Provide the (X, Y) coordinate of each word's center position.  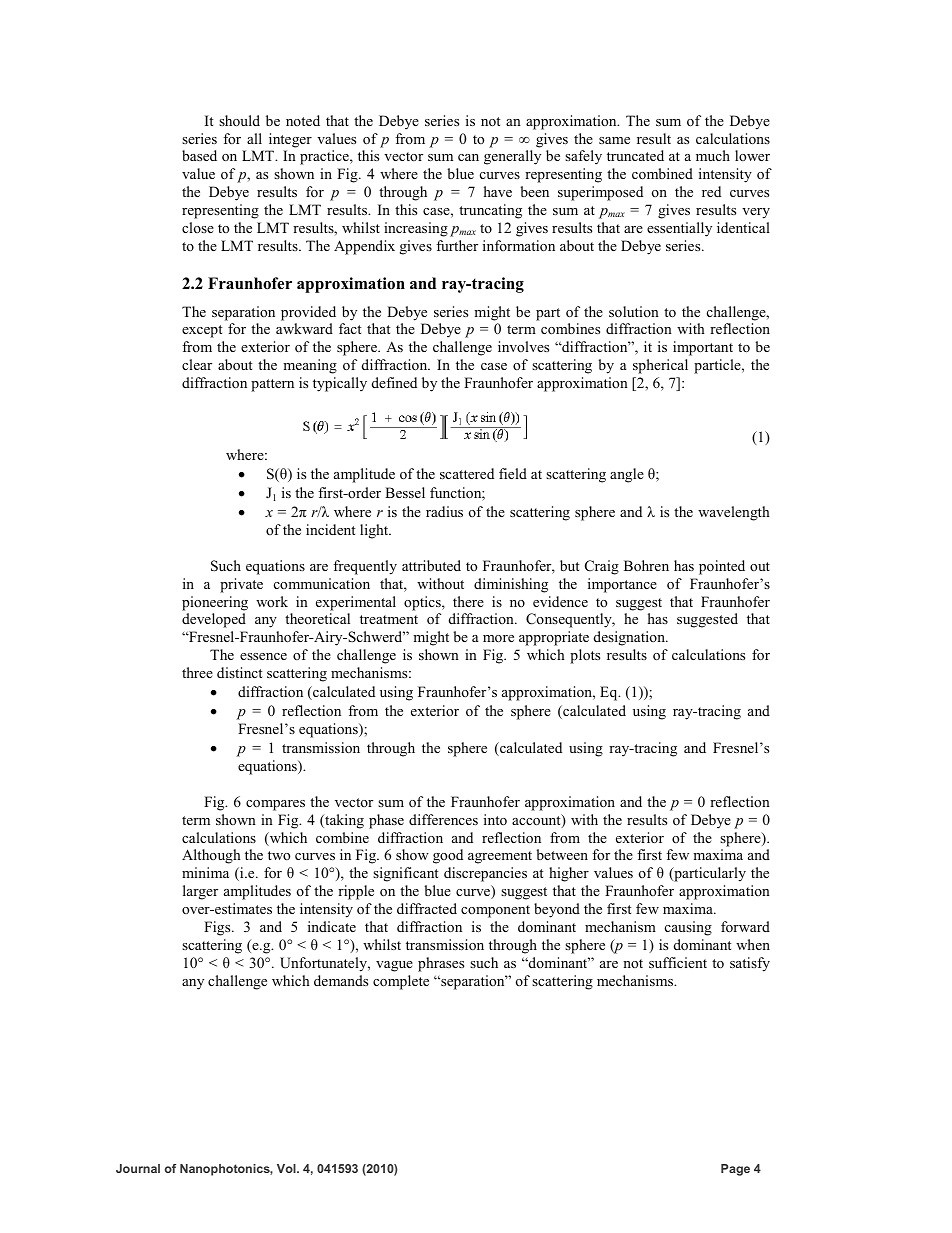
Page (735, 1170)
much (713, 155)
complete (401, 982)
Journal (138, 1168)
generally (512, 157)
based (199, 155)
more (498, 638)
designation (630, 638)
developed (214, 620)
